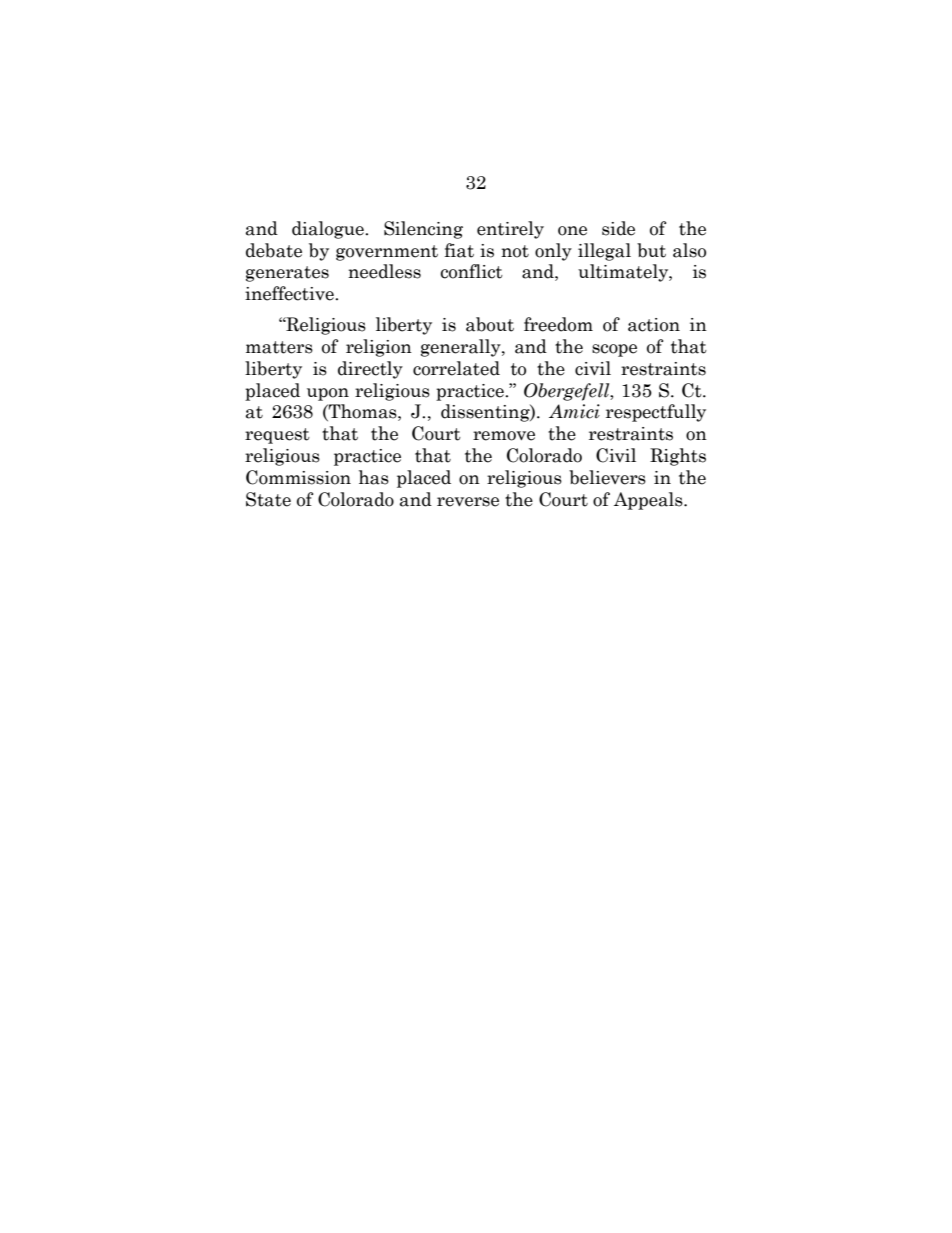 This screenshot has height=1233, width=952. I want to click on entirely, so click(510, 230).
